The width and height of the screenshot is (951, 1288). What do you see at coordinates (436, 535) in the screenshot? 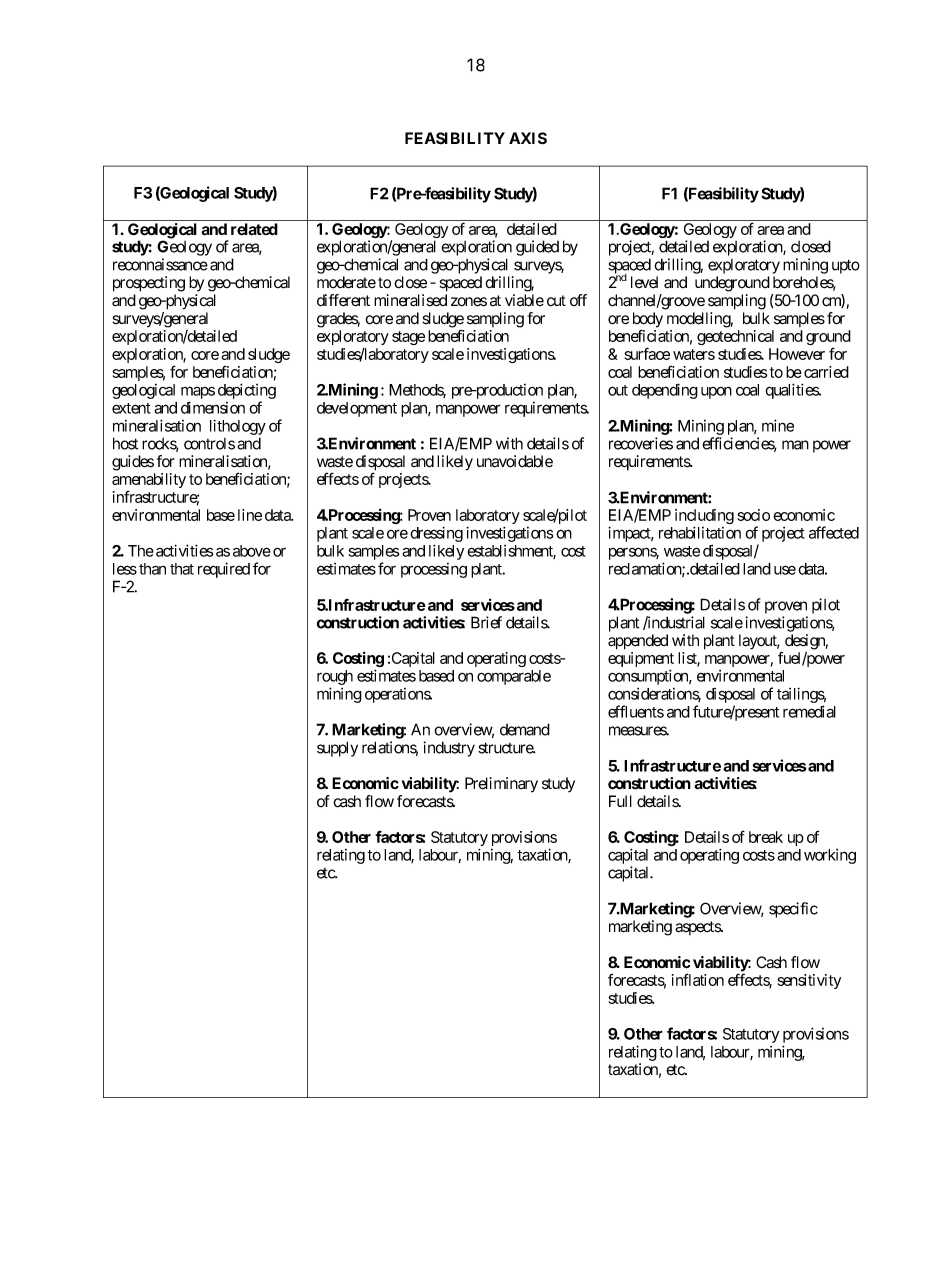
I see `dressing` at bounding box center [436, 535].
